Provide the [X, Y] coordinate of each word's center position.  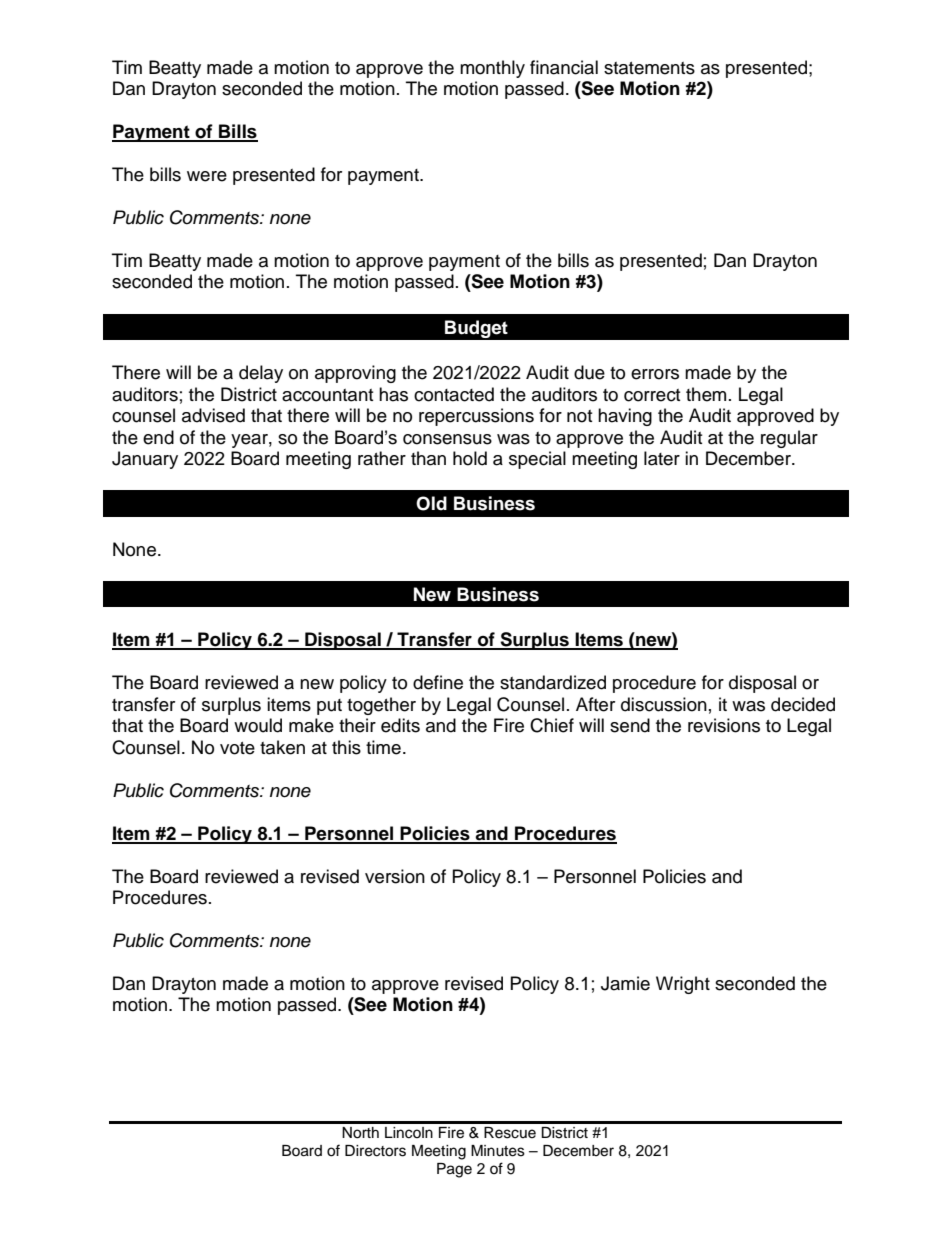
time [383, 747]
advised [213, 415]
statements [649, 68]
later [662, 458]
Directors [375, 1151]
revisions [724, 725]
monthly [492, 69]
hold [470, 458]
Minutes [498, 1151]
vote [237, 748]
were [207, 176]
